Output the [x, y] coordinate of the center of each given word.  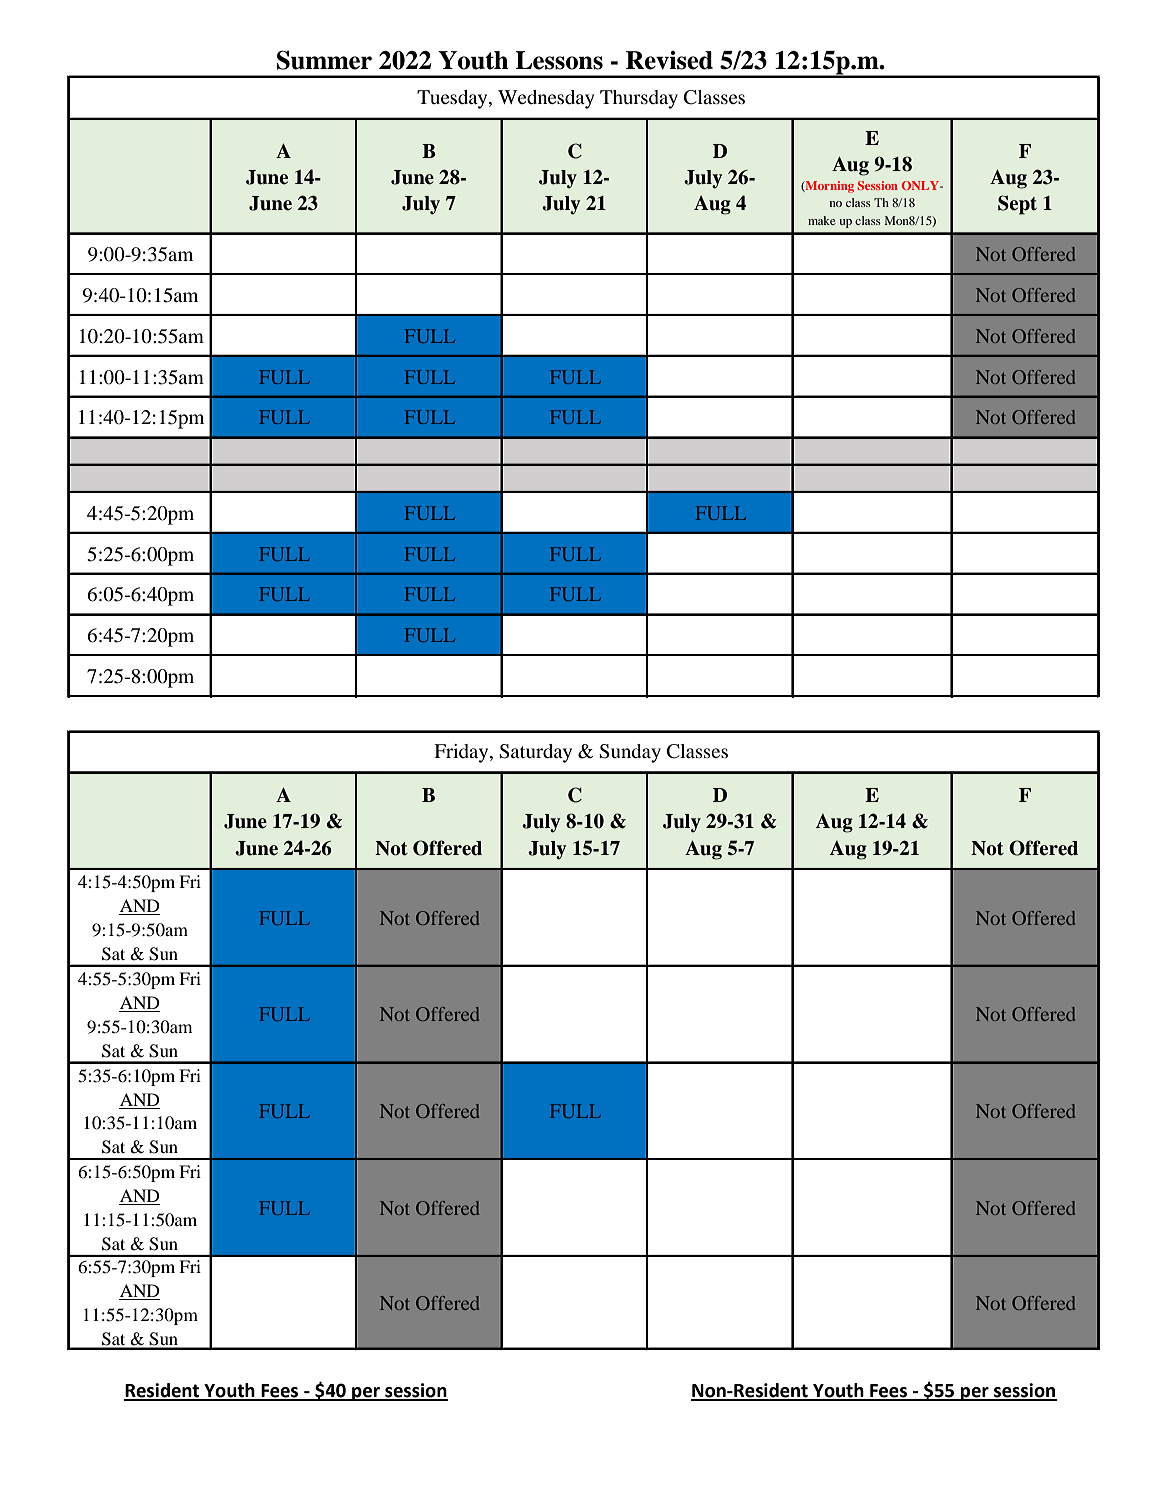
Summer [324, 60]
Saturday [535, 753]
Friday [462, 753]
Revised [669, 60]
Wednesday [546, 99]
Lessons [559, 60]
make [822, 220]
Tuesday [453, 99]
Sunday [630, 753]
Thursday [639, 99]
